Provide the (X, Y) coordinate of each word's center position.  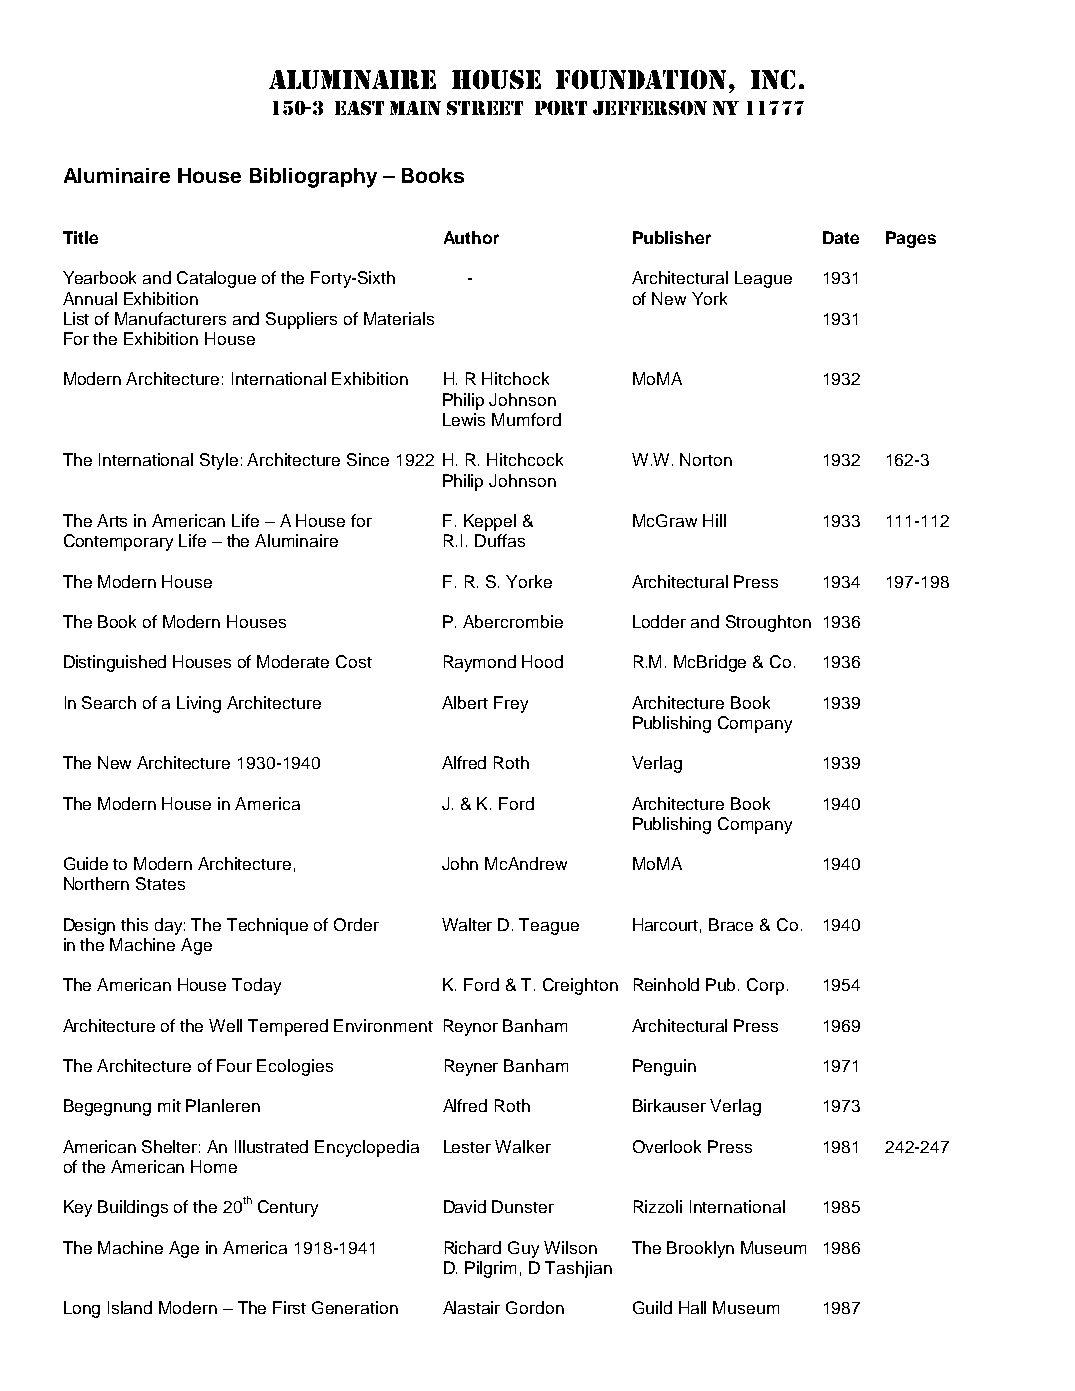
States (160, 883)
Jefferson (650, 108)
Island (130, 1307)
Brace (731, 924)
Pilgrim (490, 1269)
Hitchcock (525, 459)
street (485, 108)
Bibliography (313, 178)
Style (219, 461)
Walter (467, 924)
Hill (714, 520)
